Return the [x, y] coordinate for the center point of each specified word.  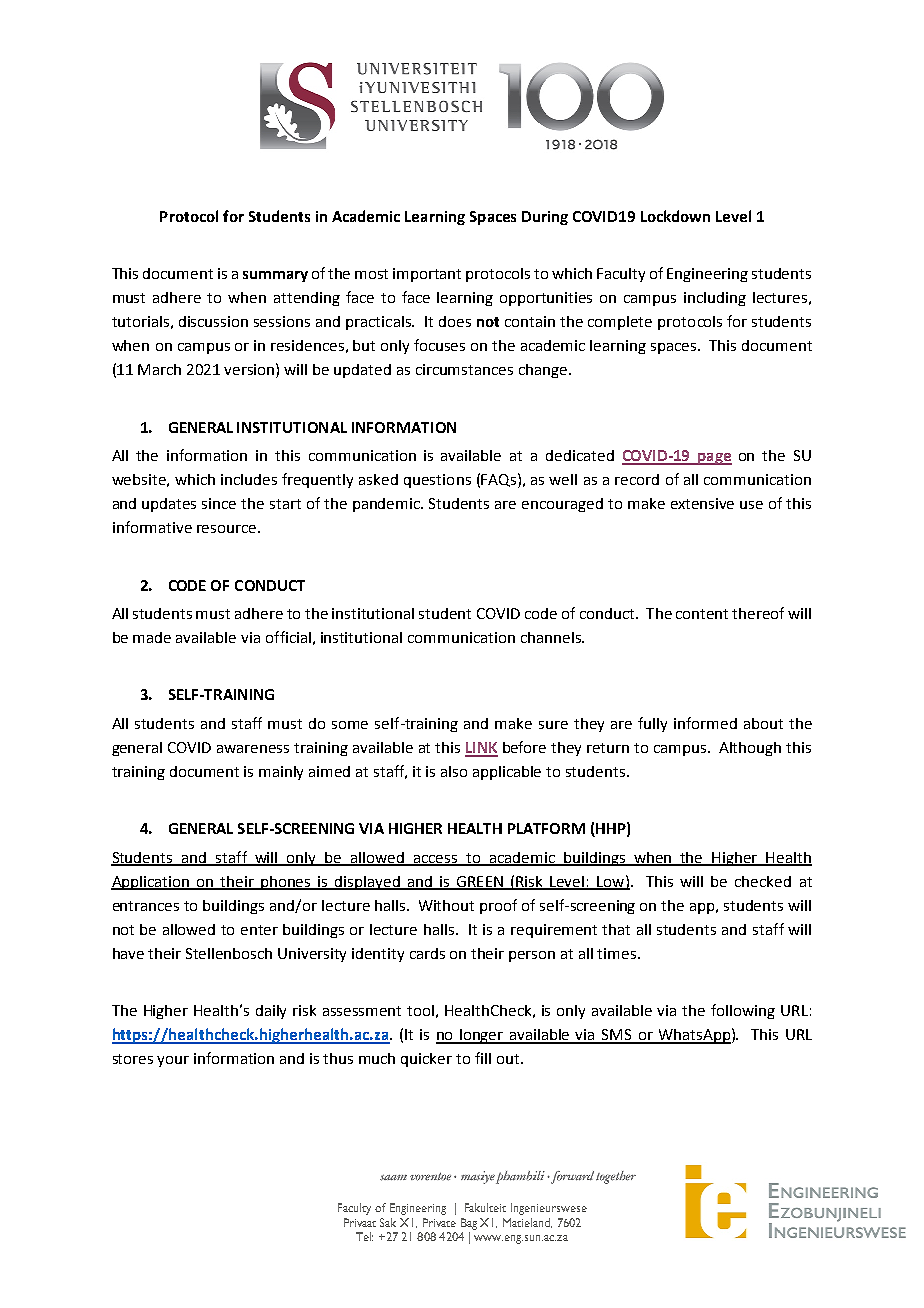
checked [763, 881]
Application [151, 883]
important [427, 275]
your [173, 1061]
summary [275, 276]
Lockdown [675, 216]
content [702, 614]
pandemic [388, 505]
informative [152, 527]
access [436, 860]
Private [439, 1222]
